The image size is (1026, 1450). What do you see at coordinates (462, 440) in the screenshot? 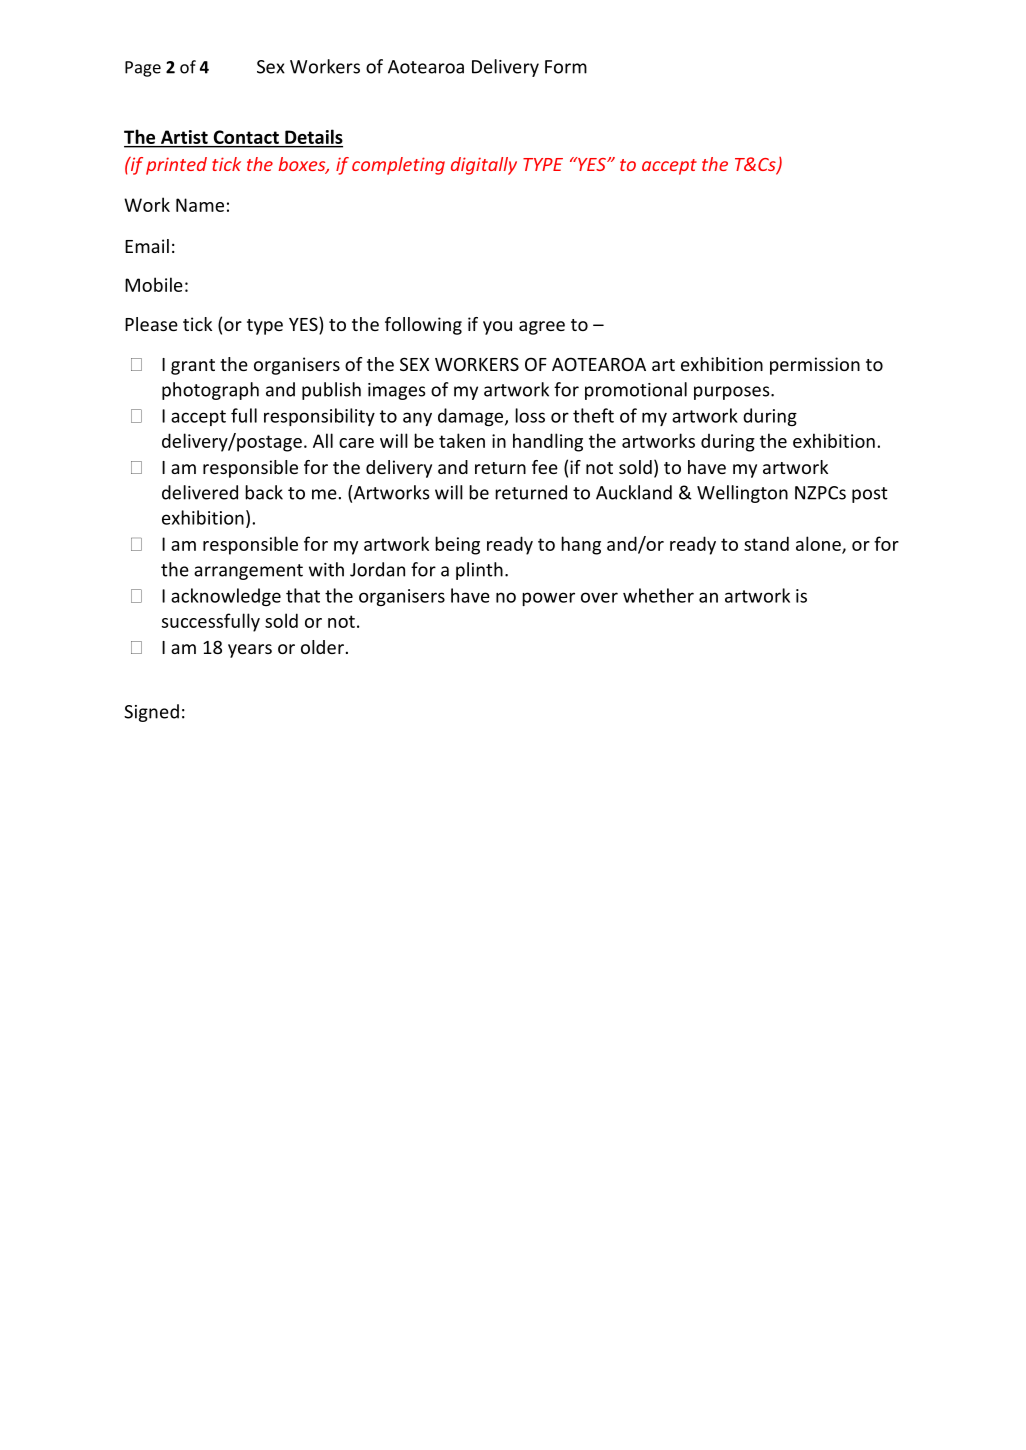
I see `taken` at bounding box center [462, 440].
